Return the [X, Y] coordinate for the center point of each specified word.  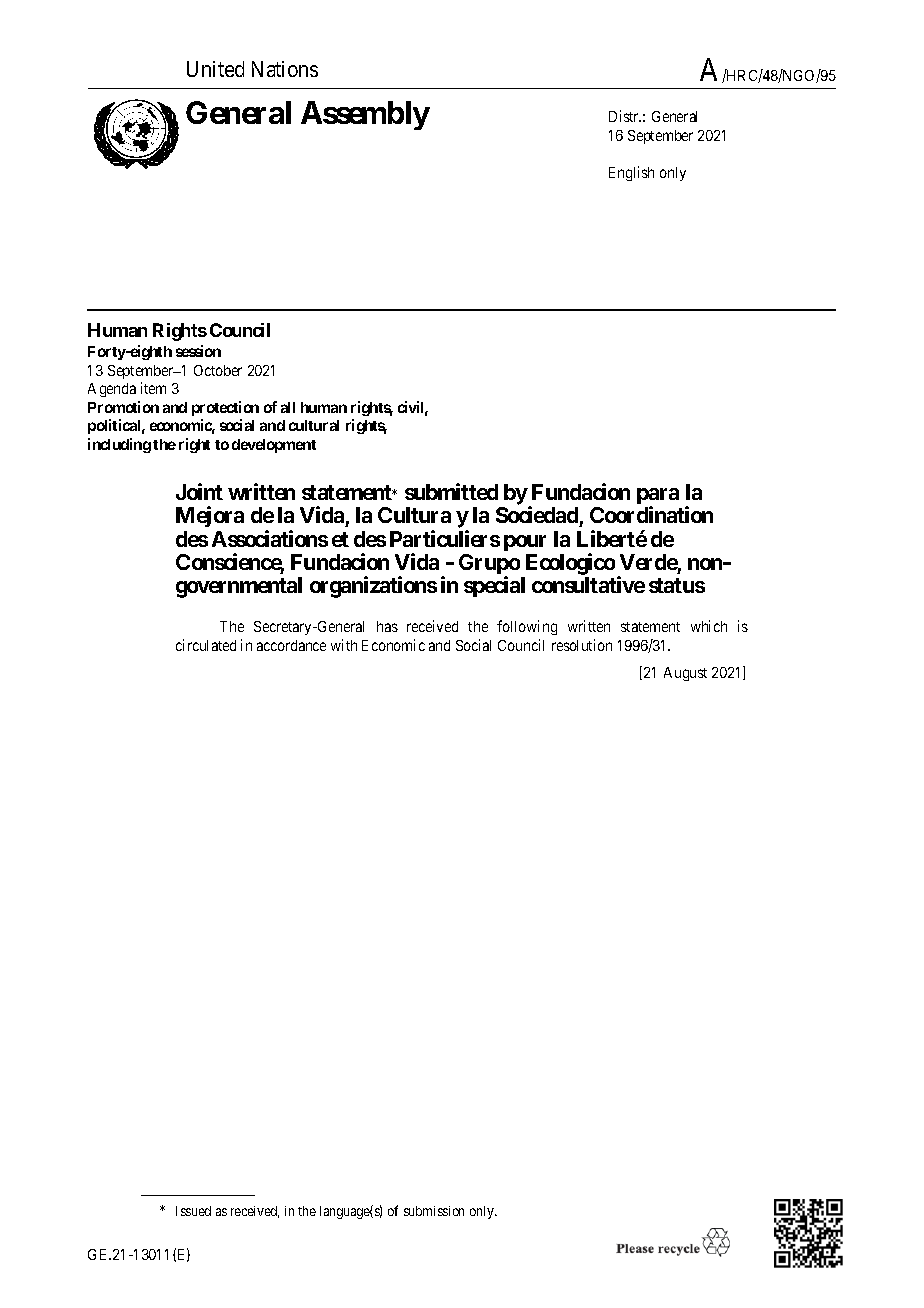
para [658, 497]
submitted [451, 491]
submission [434, 1211]
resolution [582, 645]
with [344, 645]
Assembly [365, 115]
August [685, 674]
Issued [193, 1211]
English [631, 173]
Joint [199, 491]
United [215, 69]
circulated [206, 645]
